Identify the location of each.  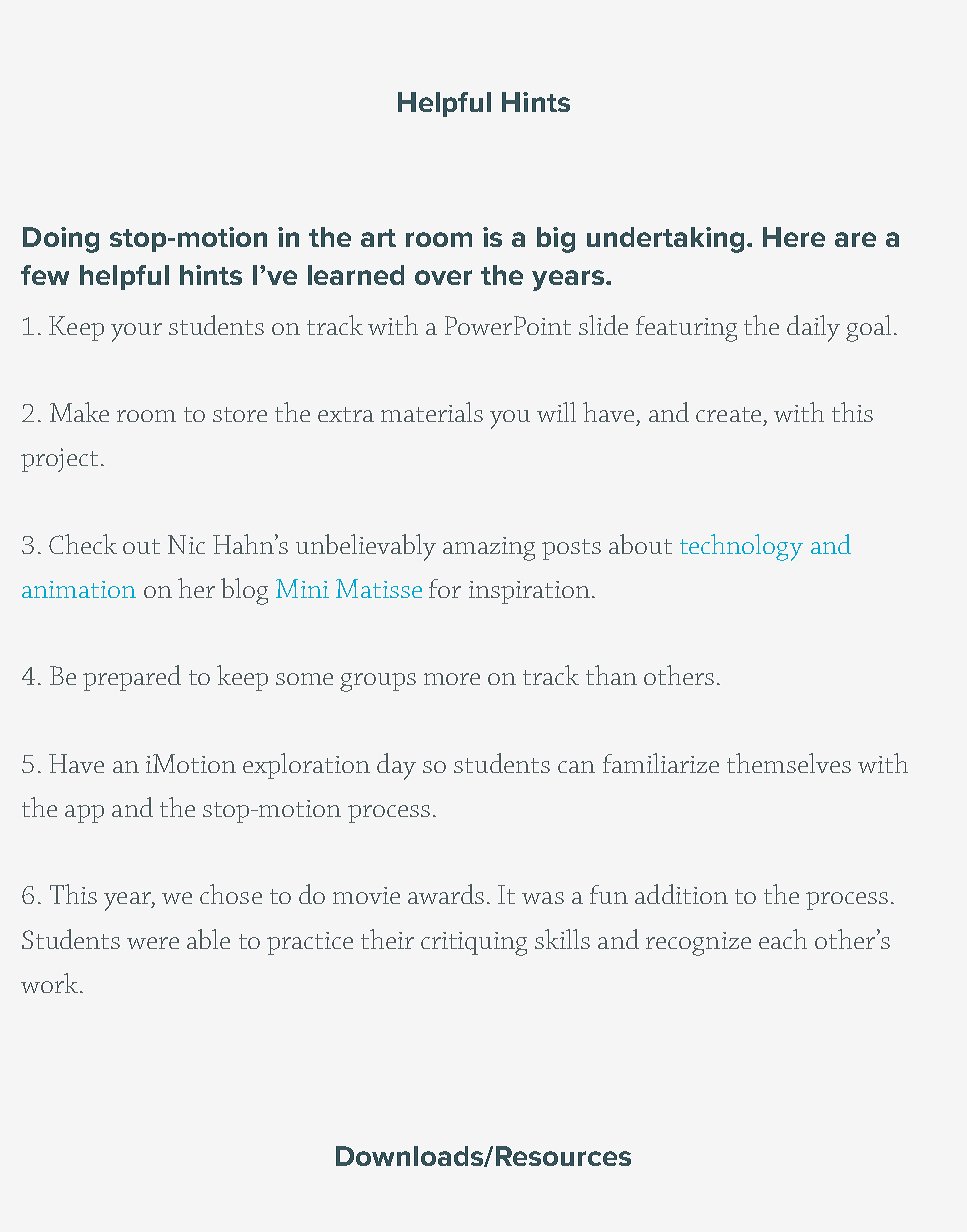
(783, 939).
